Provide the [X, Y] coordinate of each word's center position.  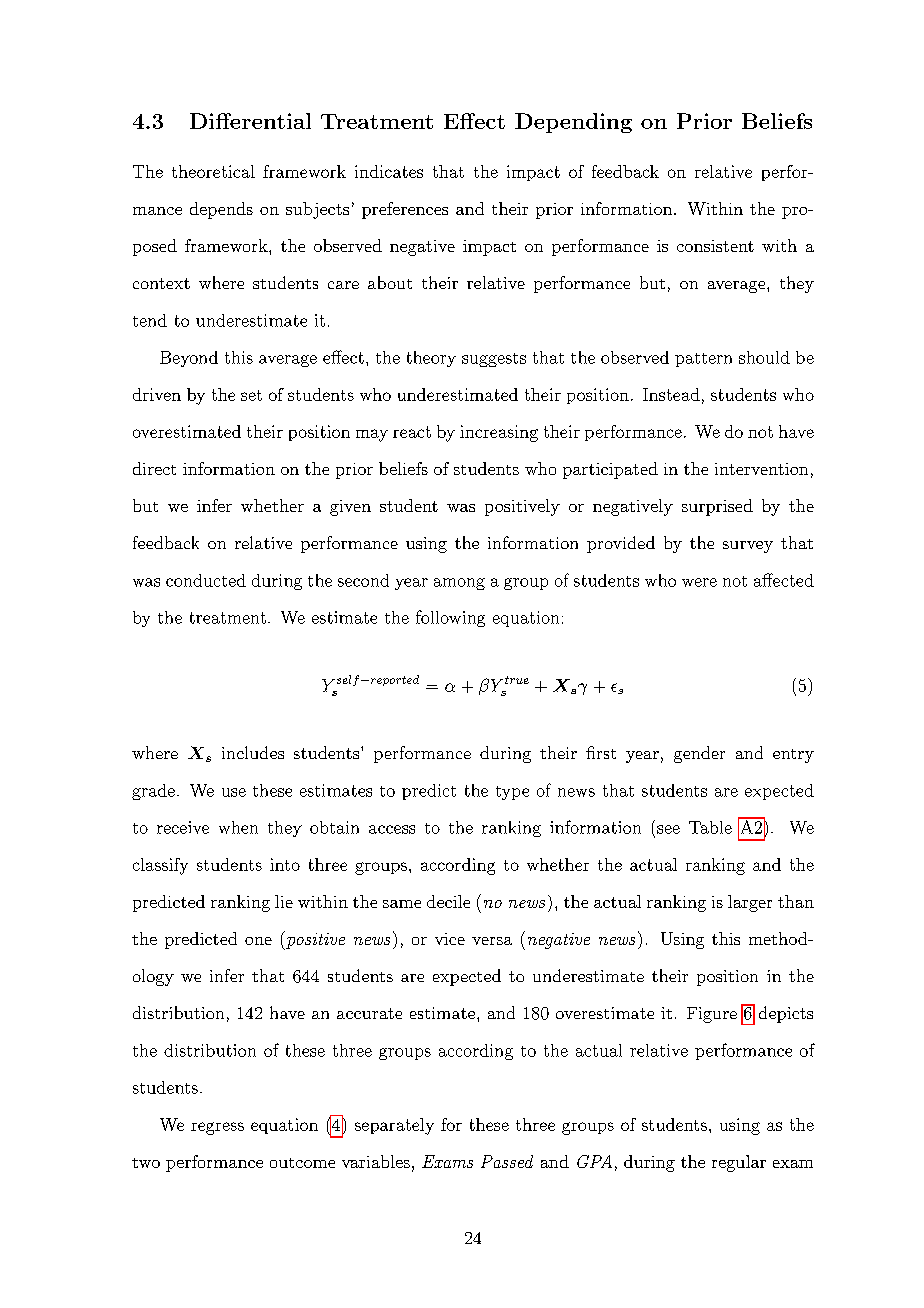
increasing [499, 433]
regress [217, 1128]
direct [154, 468]
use [234, 792]
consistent [715, 246]
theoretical [213, 171]
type [512, 793]
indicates [389, 171]
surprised [717, 507]
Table [710, 827]
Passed [507, 1161]
